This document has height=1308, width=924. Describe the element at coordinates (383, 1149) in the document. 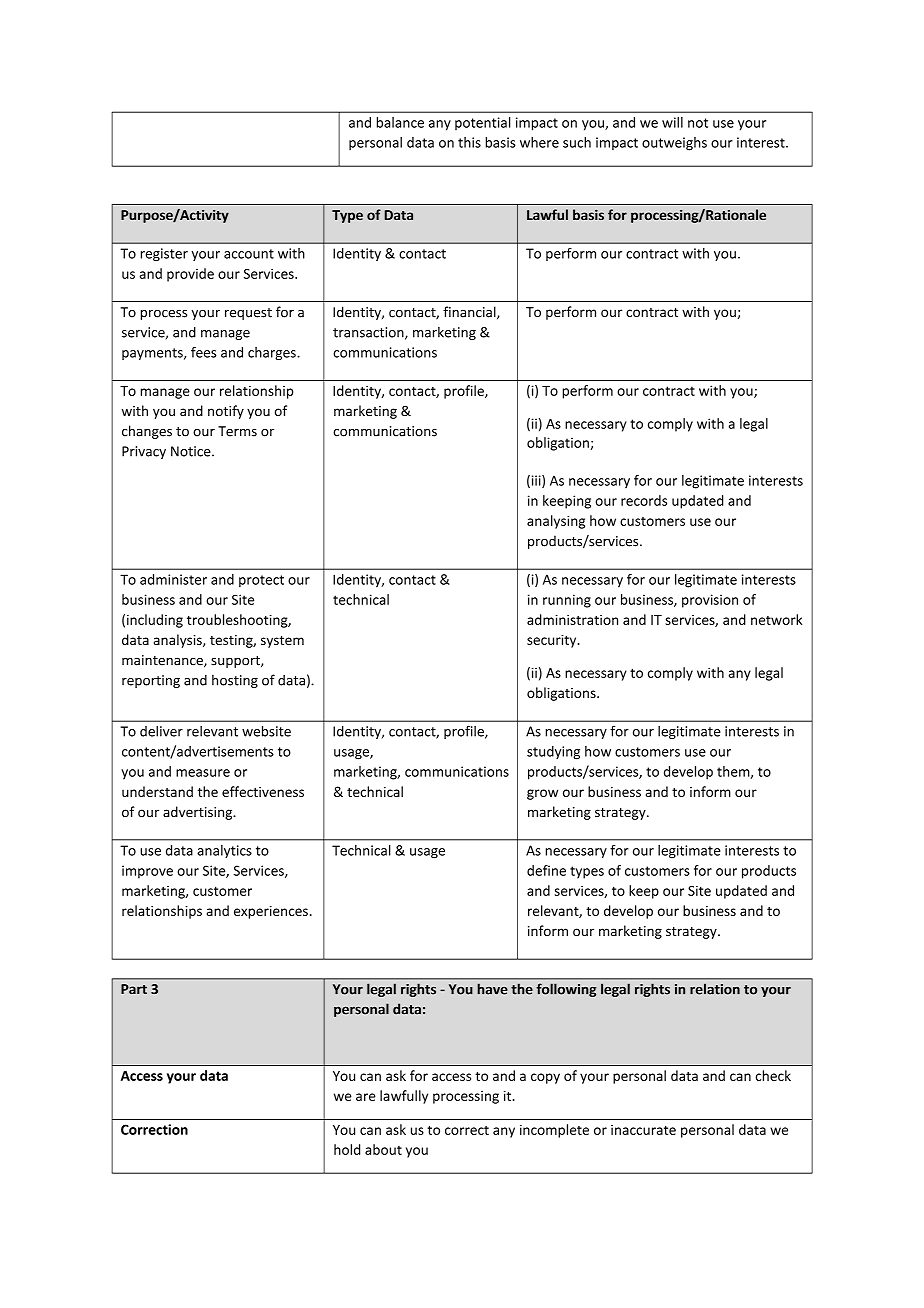

I see `about` at that location.
